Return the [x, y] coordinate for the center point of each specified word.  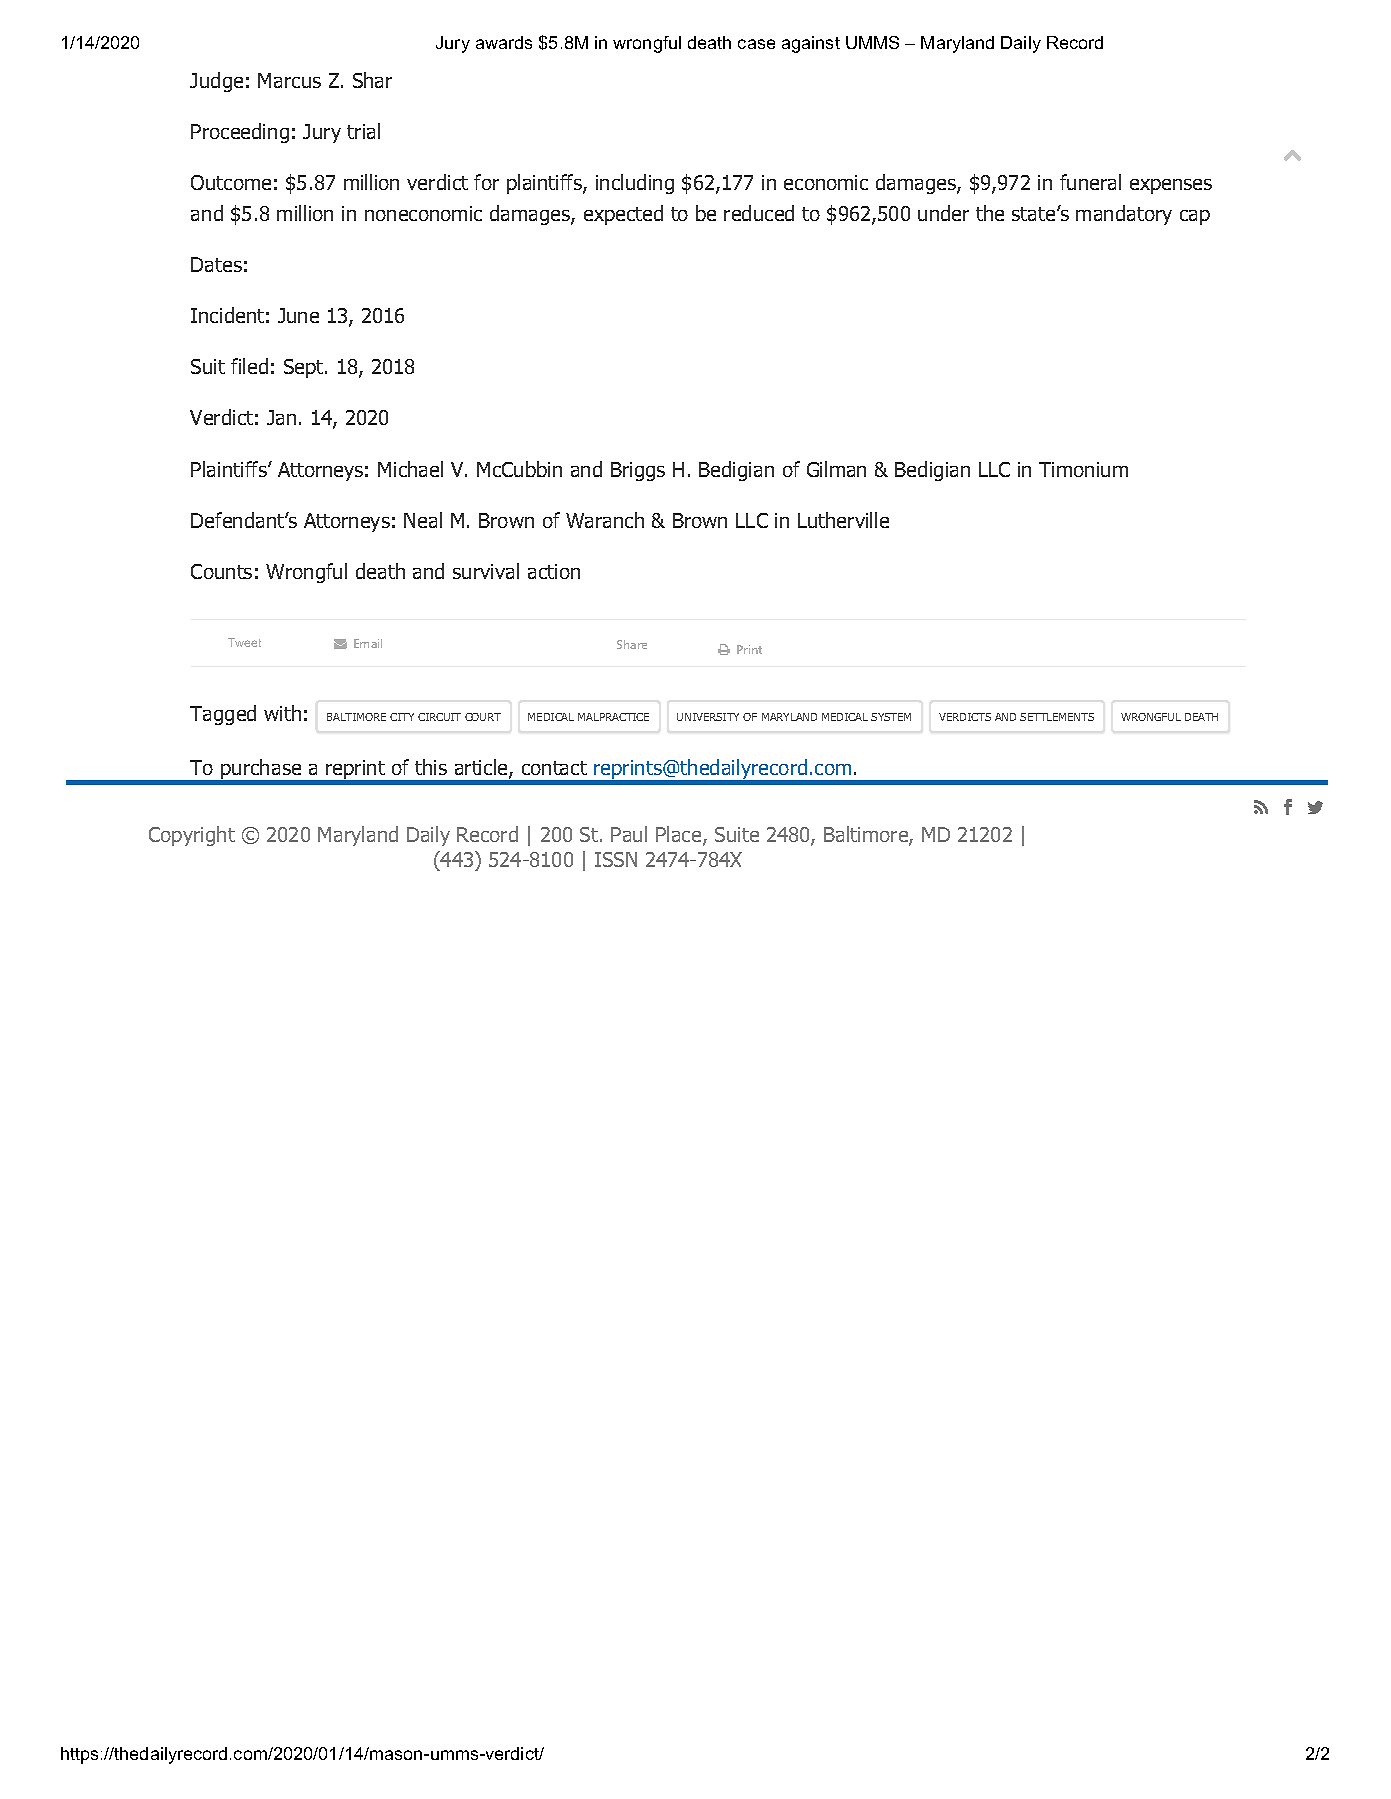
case [756, 44]
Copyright [192, 836]
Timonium [1083, 469]
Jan [281, 417]
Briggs [638, 471]
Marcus [289, 80]
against [811, 44]
